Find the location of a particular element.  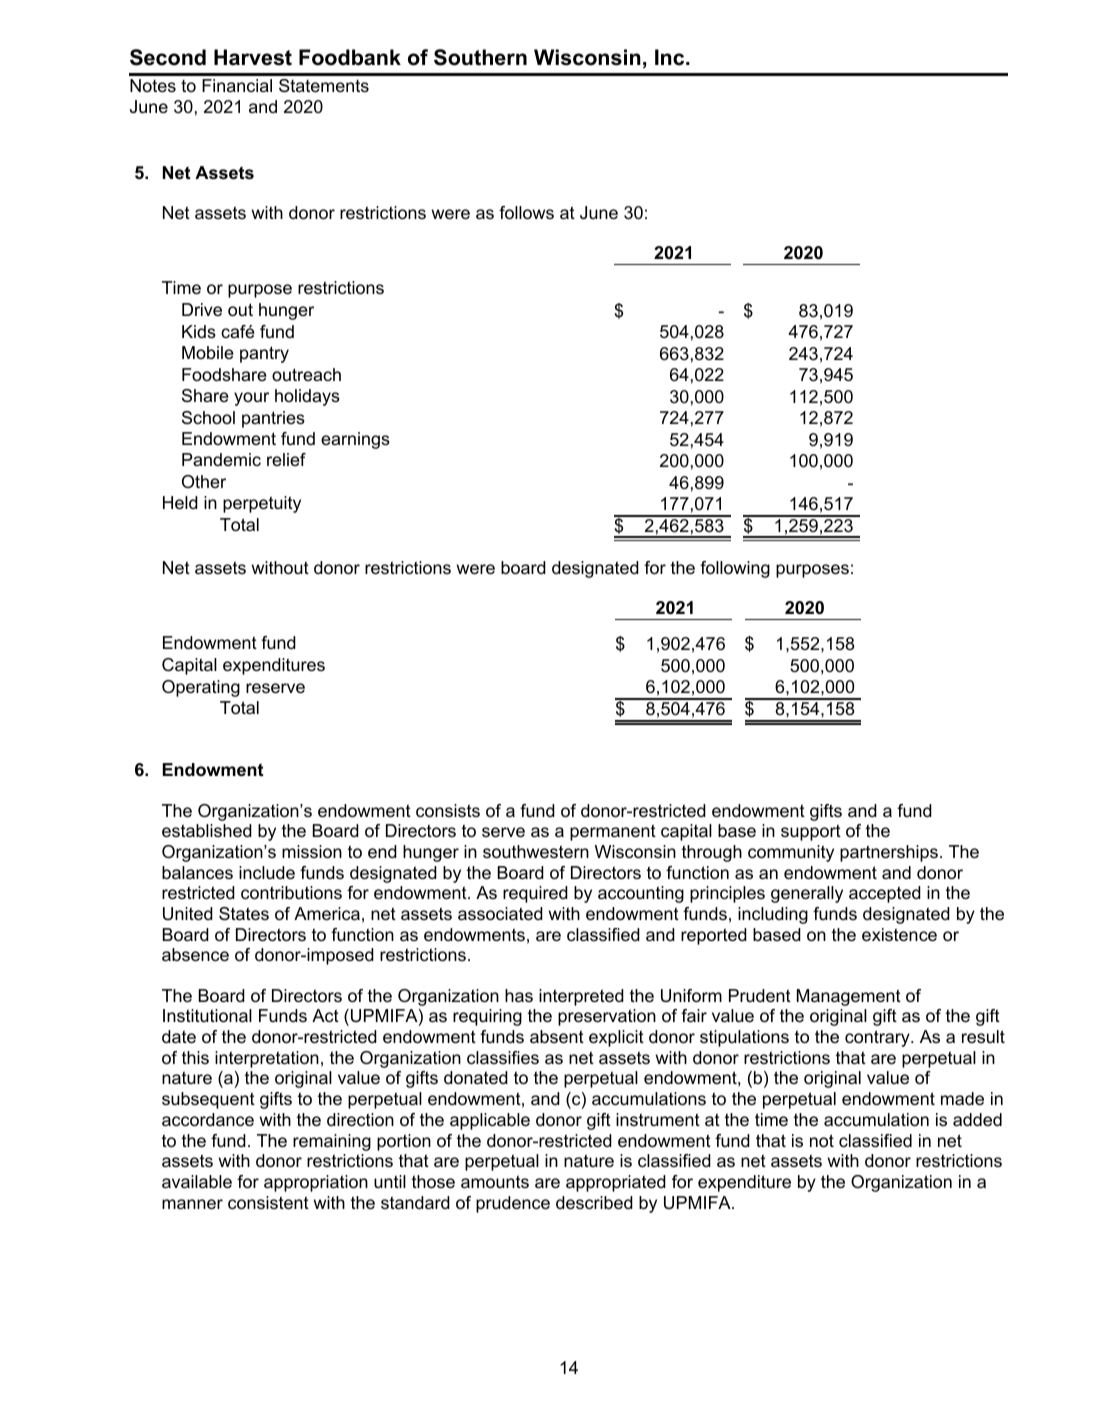

permanent is located at coordinates (613, 832).
